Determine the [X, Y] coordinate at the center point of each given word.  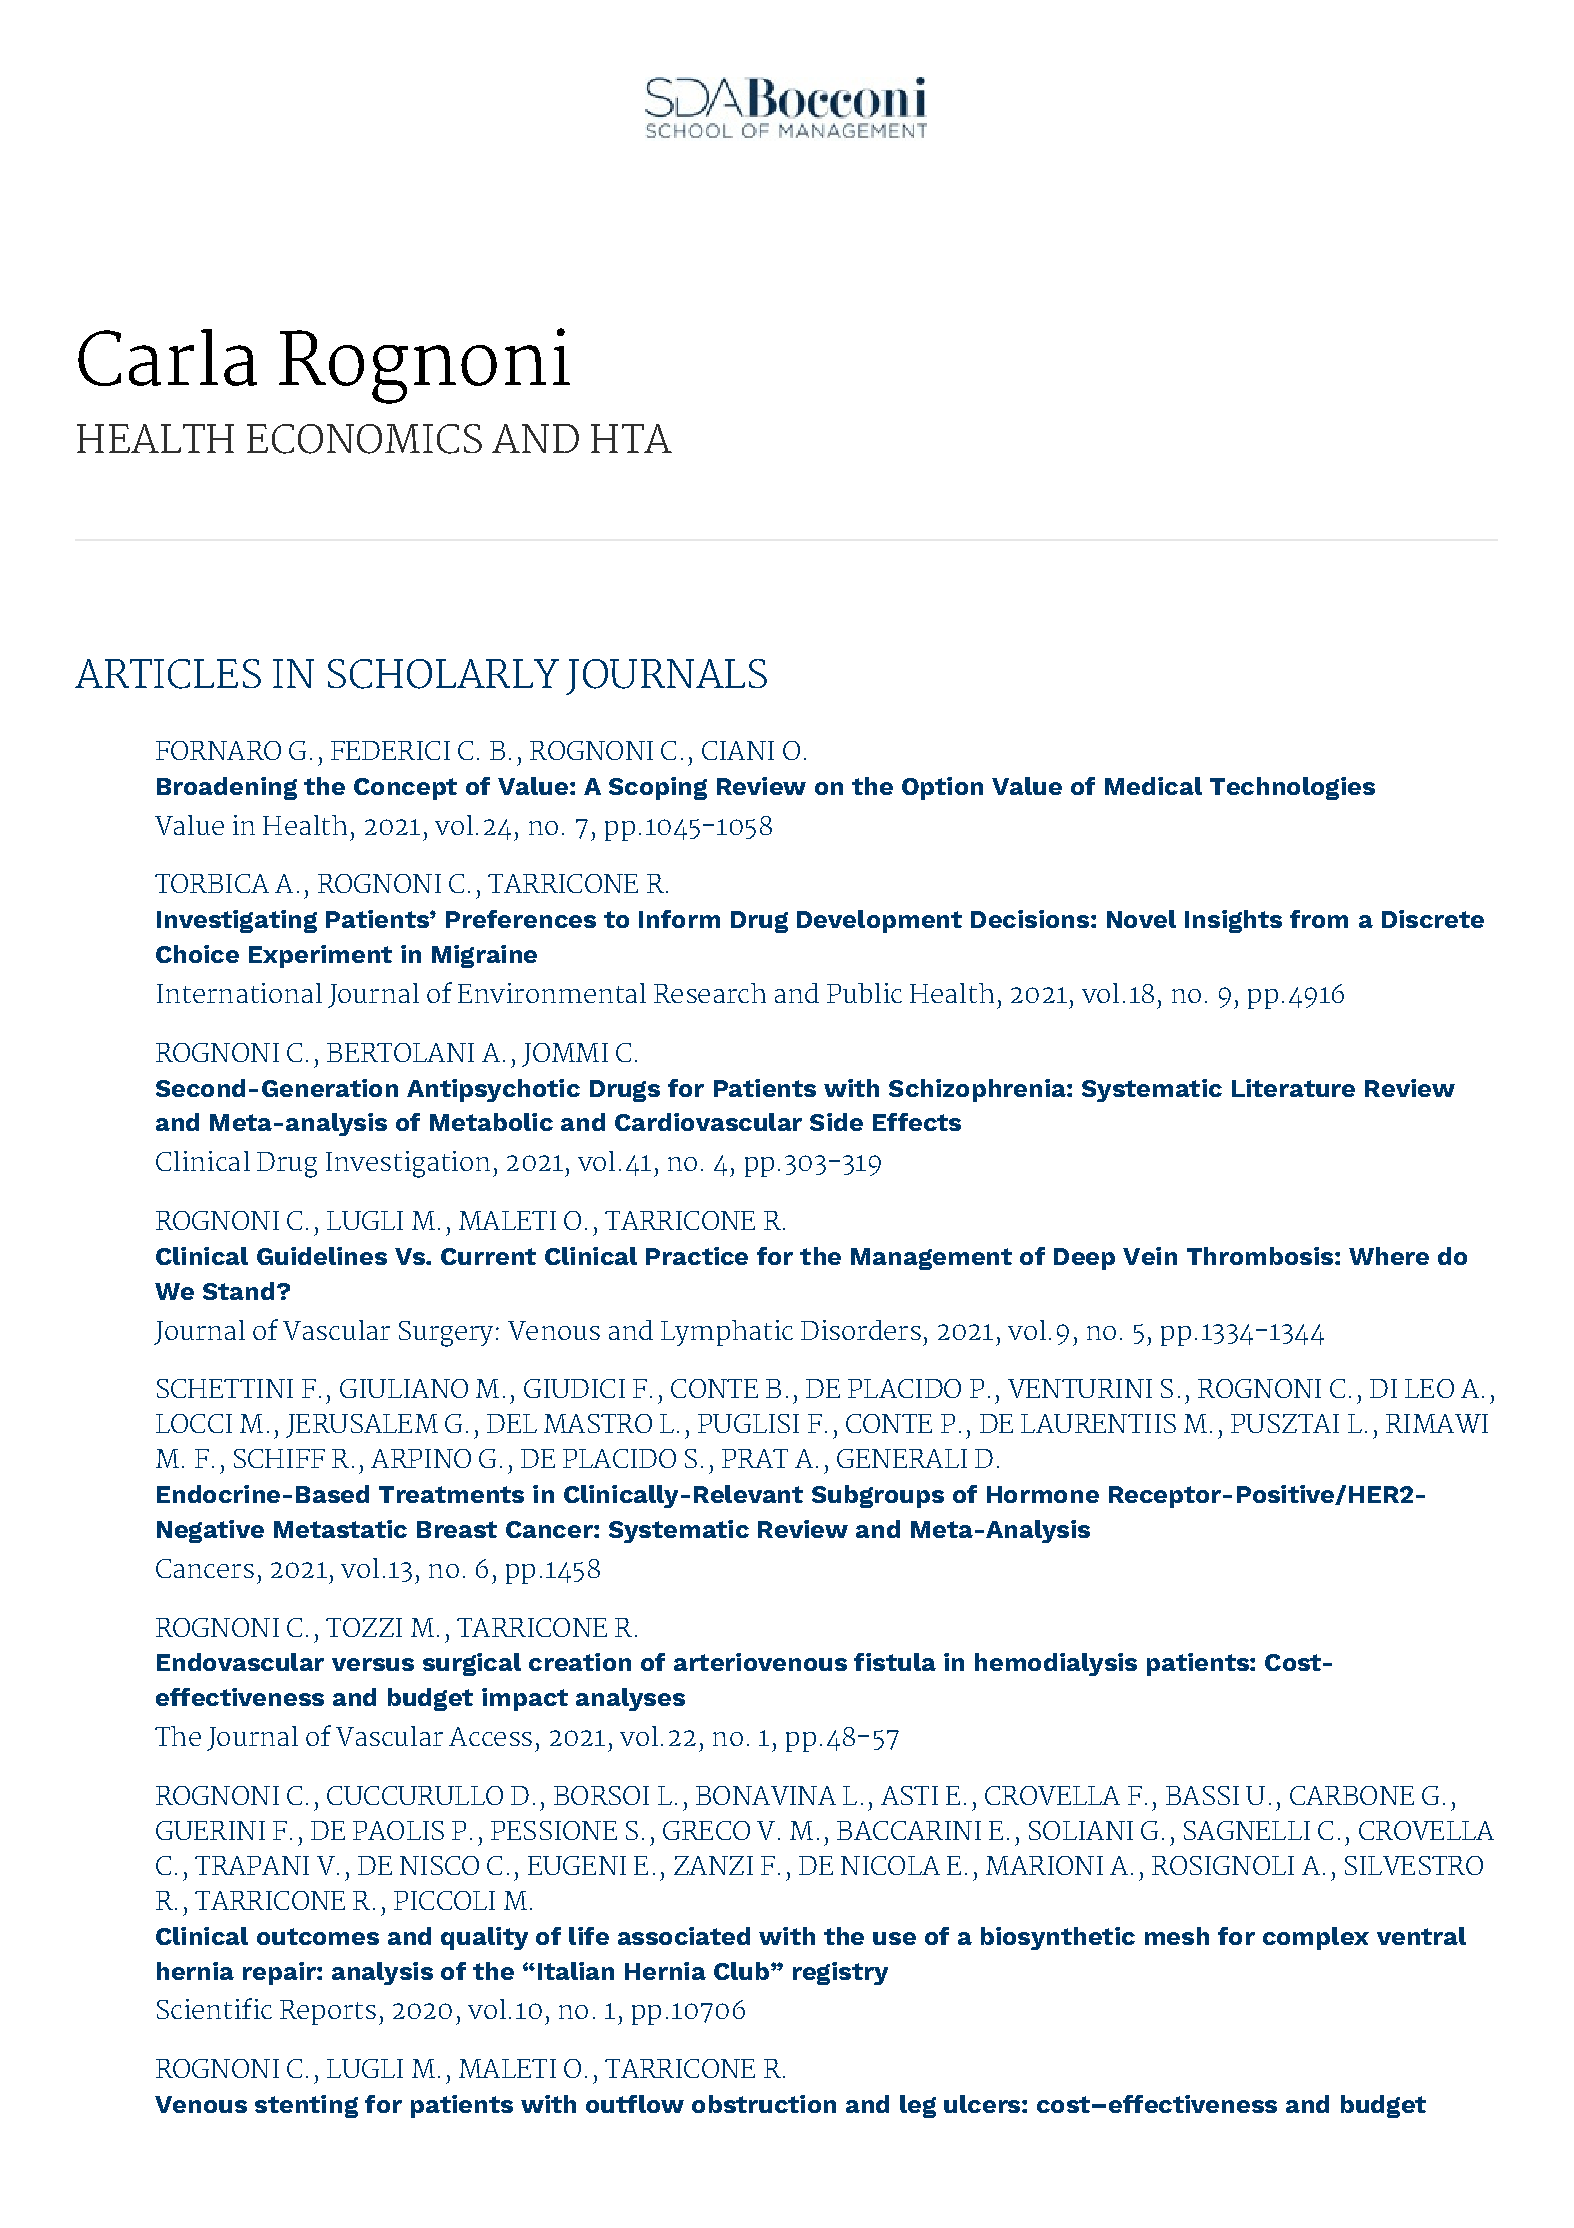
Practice [697, 1256]
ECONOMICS [364, 439]
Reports [328, 2012]
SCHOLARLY [443, 674]
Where [1389, 1256]
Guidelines [322, 1256]
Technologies [1292, 788]
